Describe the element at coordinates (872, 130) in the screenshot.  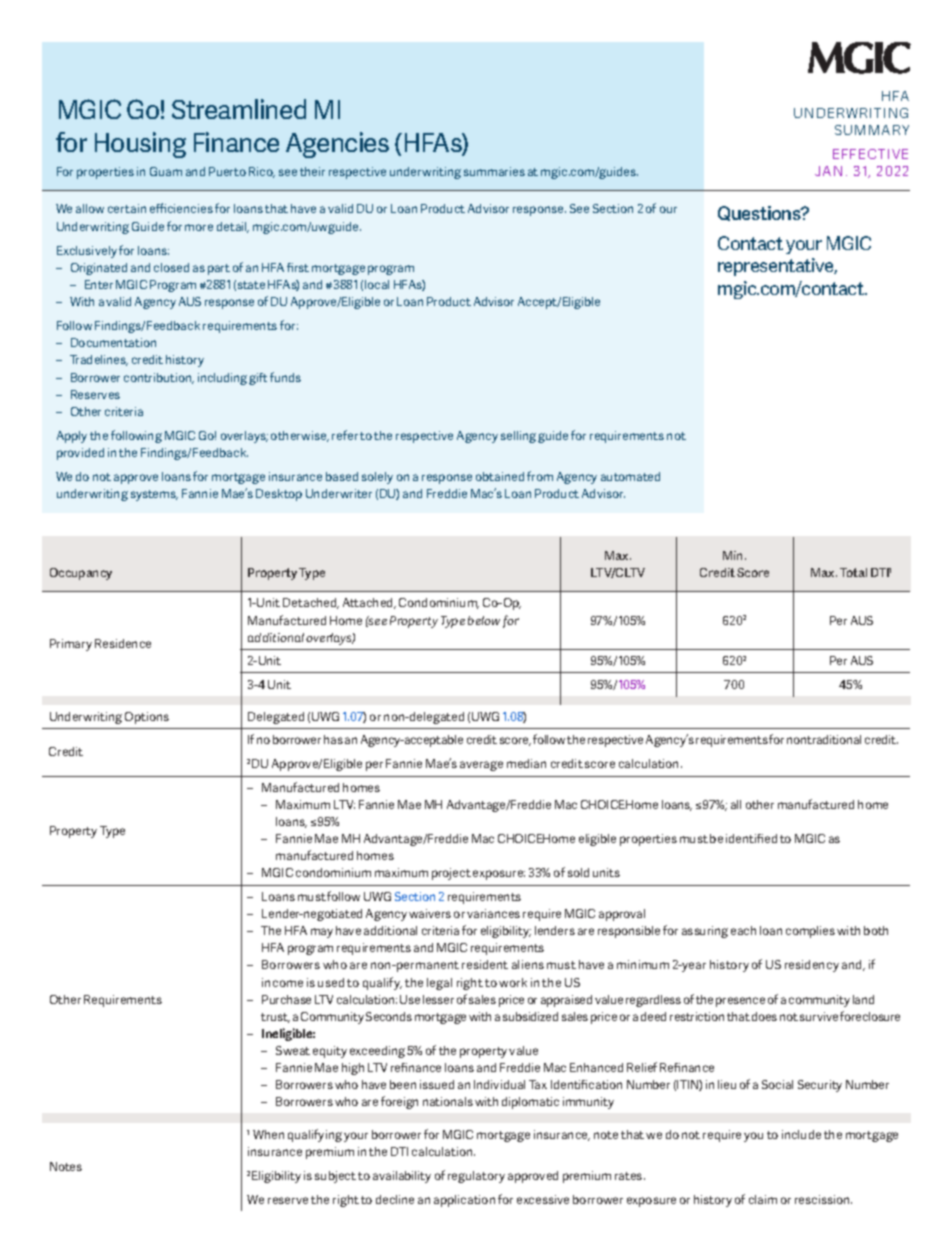
I see `SUMMARY` at that location.
